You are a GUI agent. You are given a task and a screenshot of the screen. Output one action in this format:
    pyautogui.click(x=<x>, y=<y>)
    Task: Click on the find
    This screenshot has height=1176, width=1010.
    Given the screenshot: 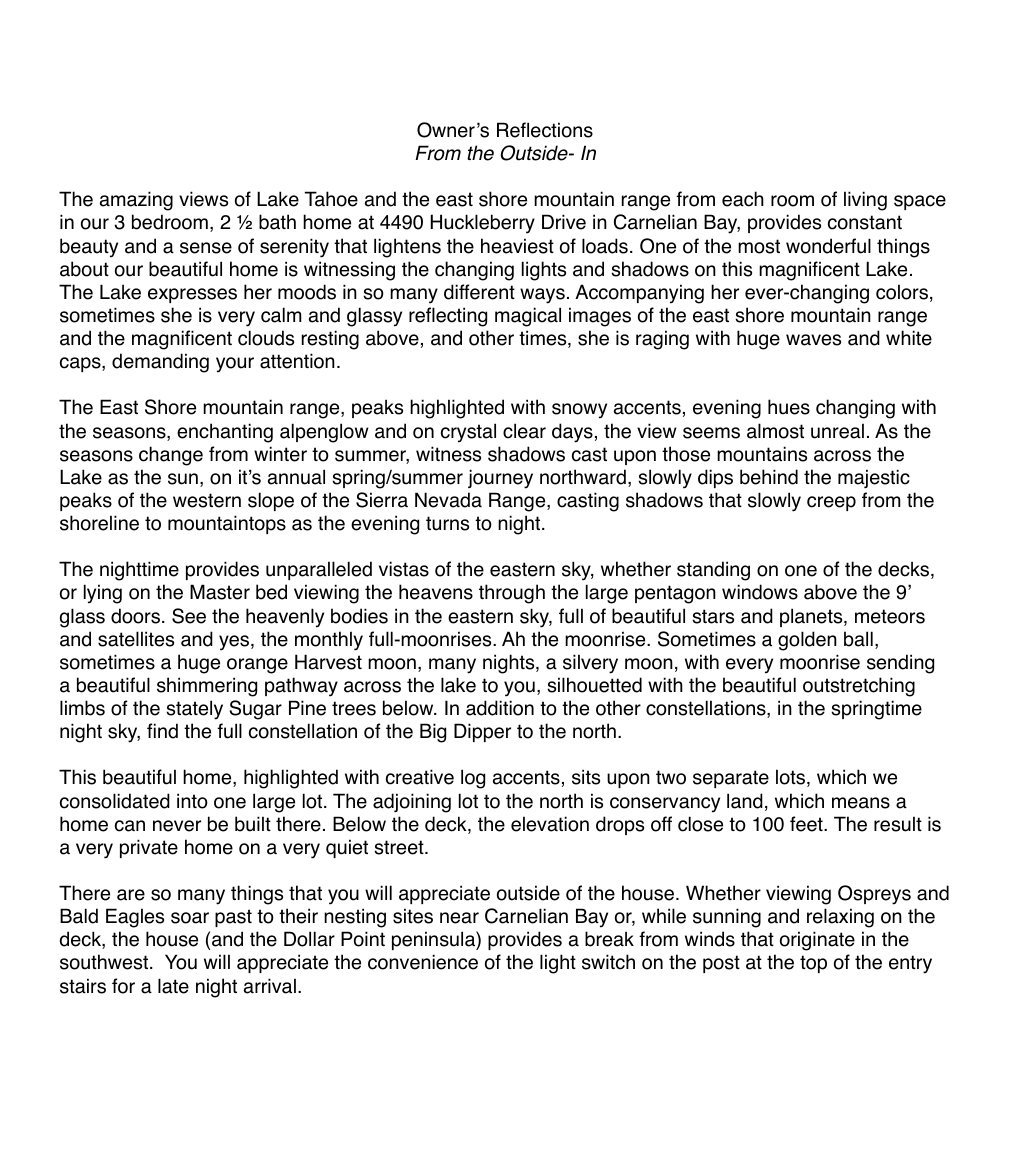 What is the action you would take?
    pyautogui.click(x=162, y=731)
